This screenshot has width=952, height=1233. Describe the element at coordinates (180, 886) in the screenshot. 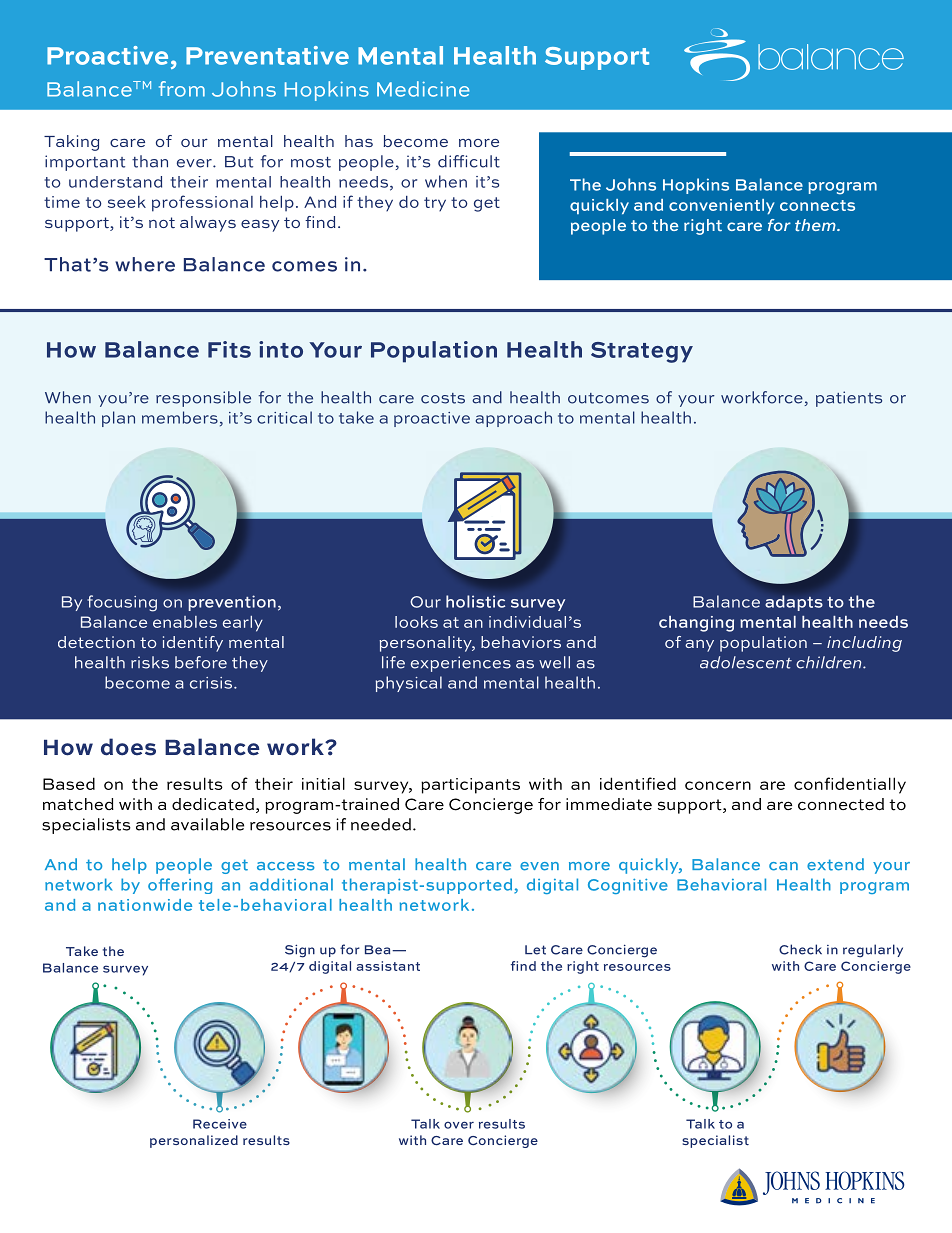

I see `offering` at that location.
